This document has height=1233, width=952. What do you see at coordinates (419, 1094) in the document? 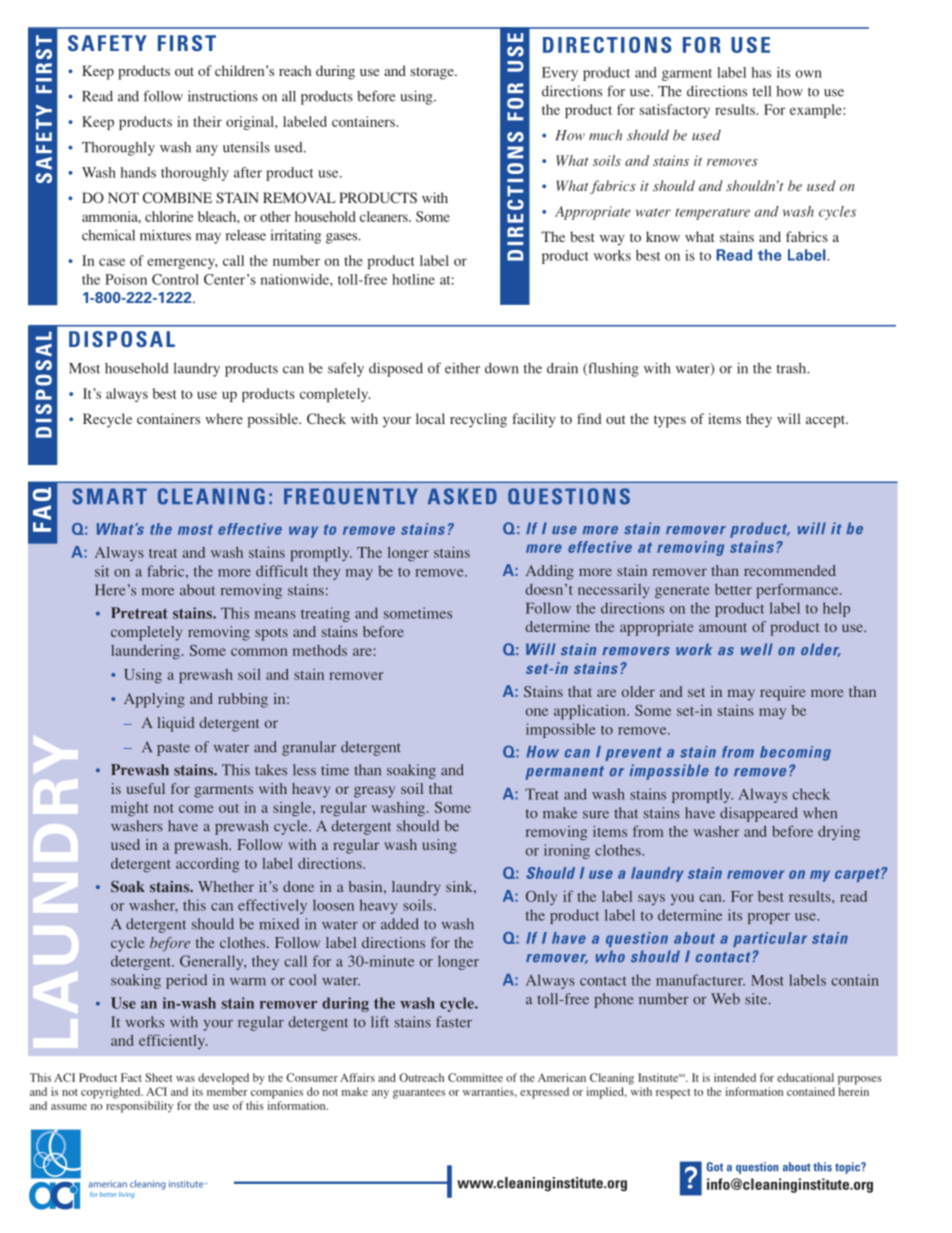
I see `guarantees` at bounding box center [419, 1094].
